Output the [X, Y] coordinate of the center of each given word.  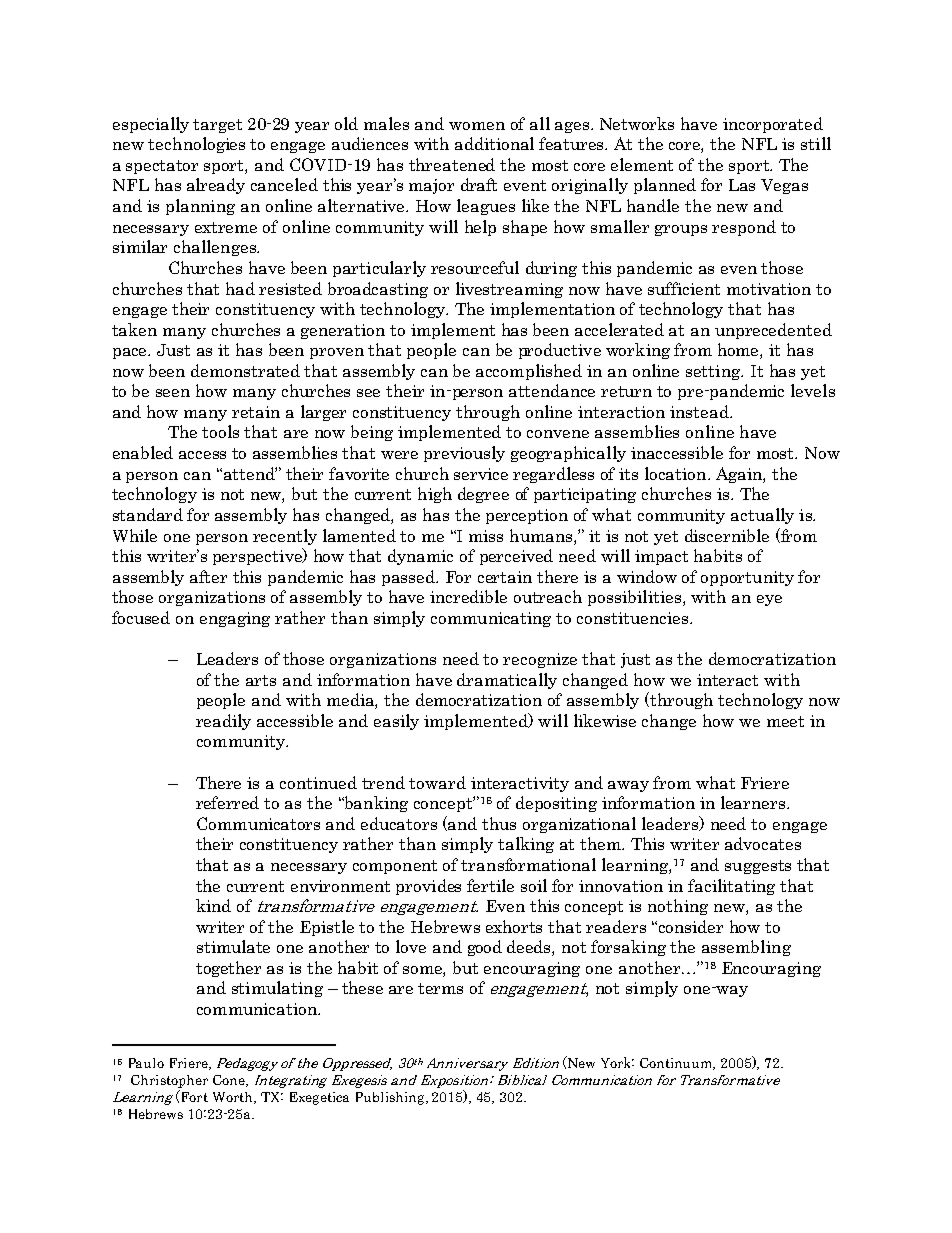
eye [769, 600]
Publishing [391, 1098]
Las [742, 185]
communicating [491, 619]
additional [494, 143]
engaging [235, 619]
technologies [196, 145]
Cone [230, 1081]
